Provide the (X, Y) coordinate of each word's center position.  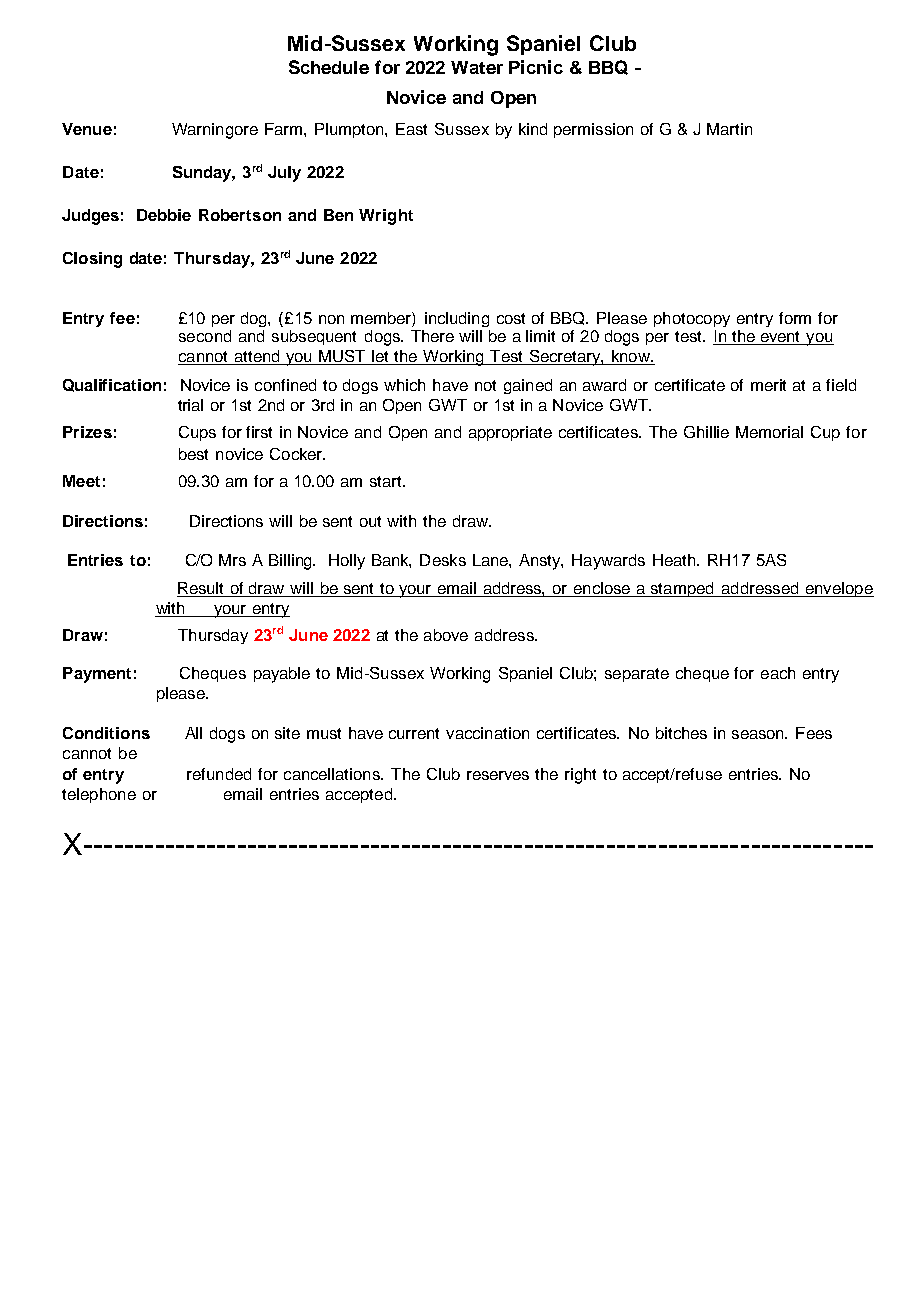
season (759, 734)
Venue (87, 129)
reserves (498, 775)
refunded (219, 774)
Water (477, 67)
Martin (729, 129)
